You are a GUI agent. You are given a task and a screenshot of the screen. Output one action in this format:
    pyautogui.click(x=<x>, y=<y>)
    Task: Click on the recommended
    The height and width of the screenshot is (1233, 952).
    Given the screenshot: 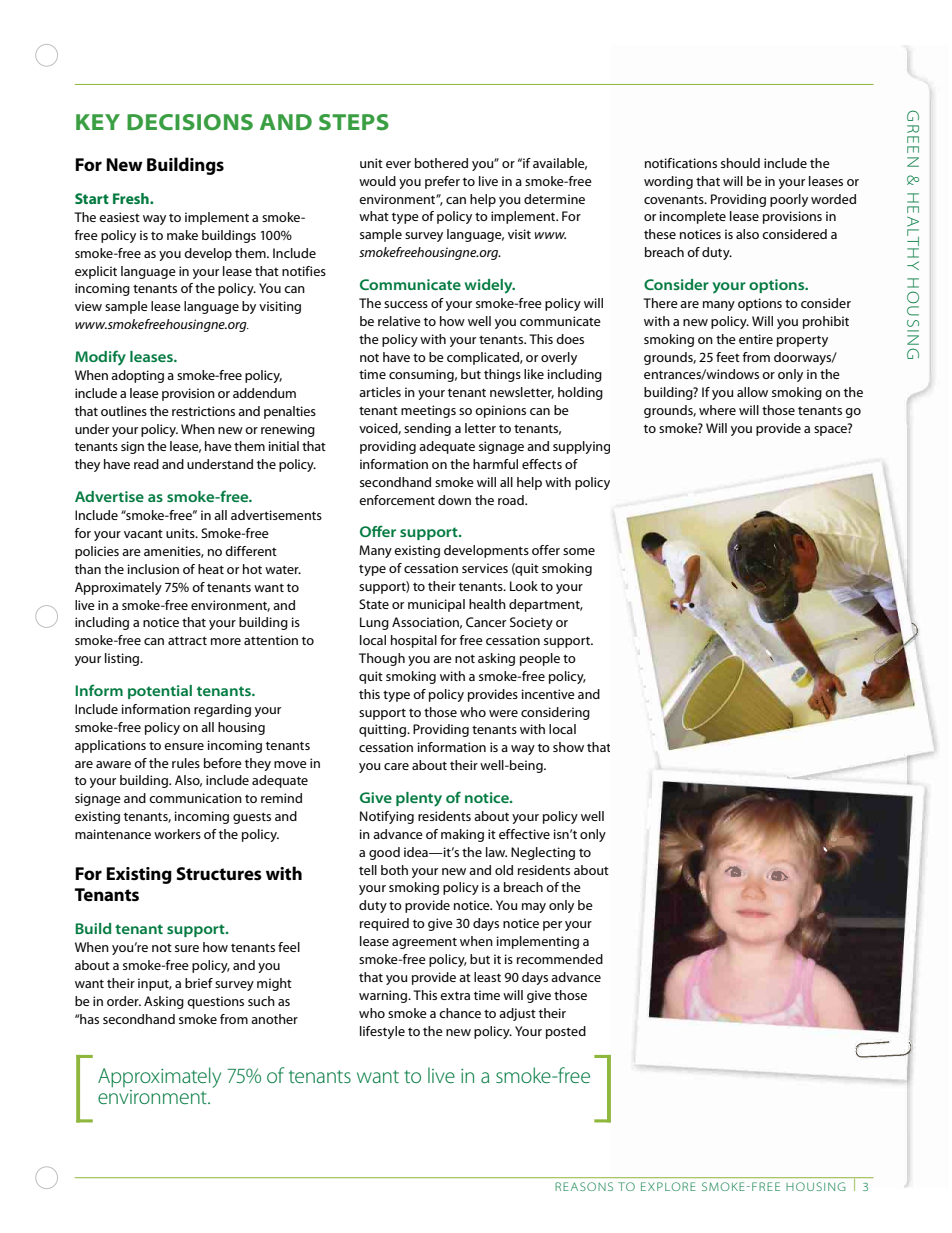 What is the action you would take?
    pyautogui.click(x=560, y=959)
